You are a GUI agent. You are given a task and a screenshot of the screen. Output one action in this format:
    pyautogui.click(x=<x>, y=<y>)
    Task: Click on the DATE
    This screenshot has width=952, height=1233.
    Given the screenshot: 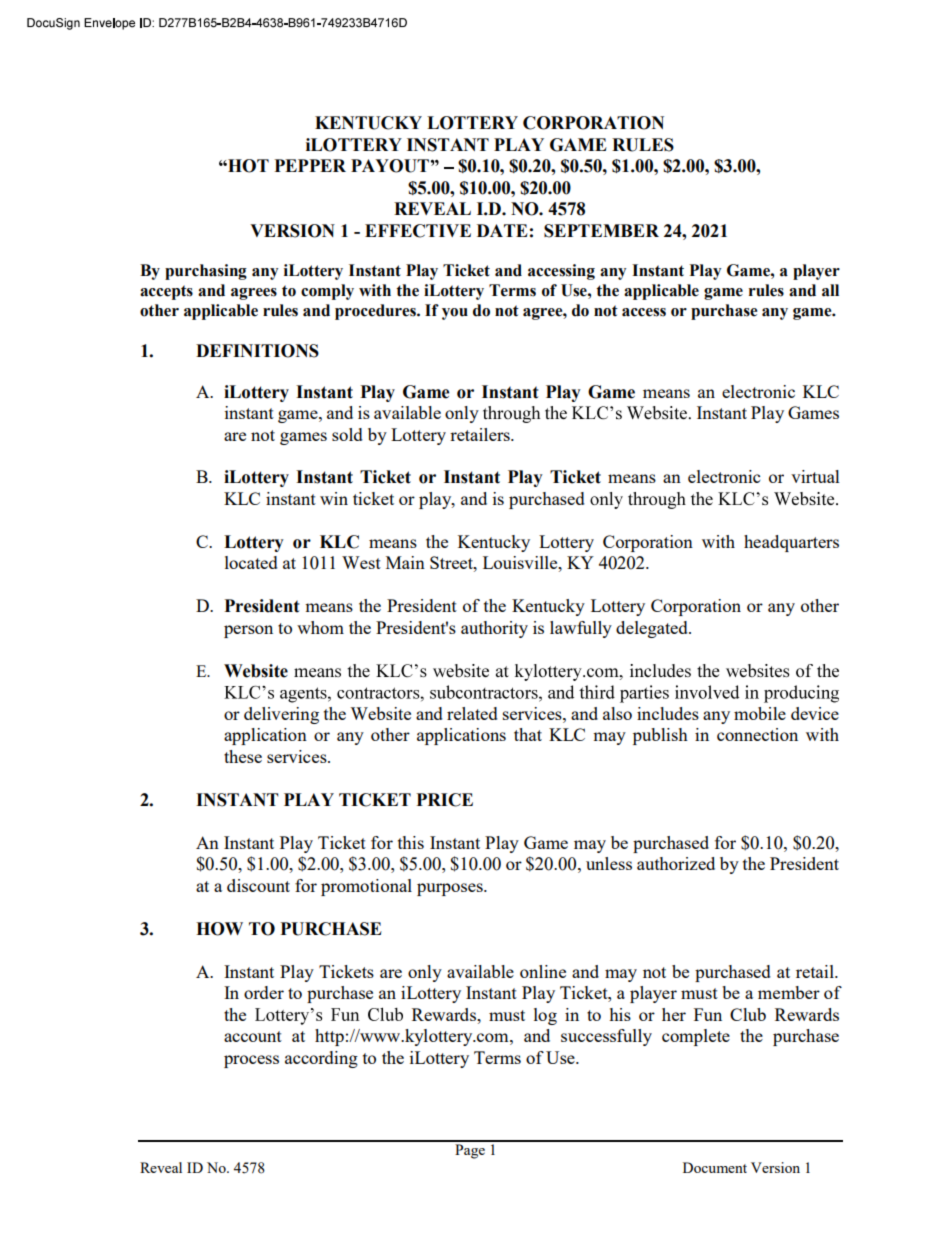 What is the action you would take?
    pyautogui.click(x=502, y=230)
